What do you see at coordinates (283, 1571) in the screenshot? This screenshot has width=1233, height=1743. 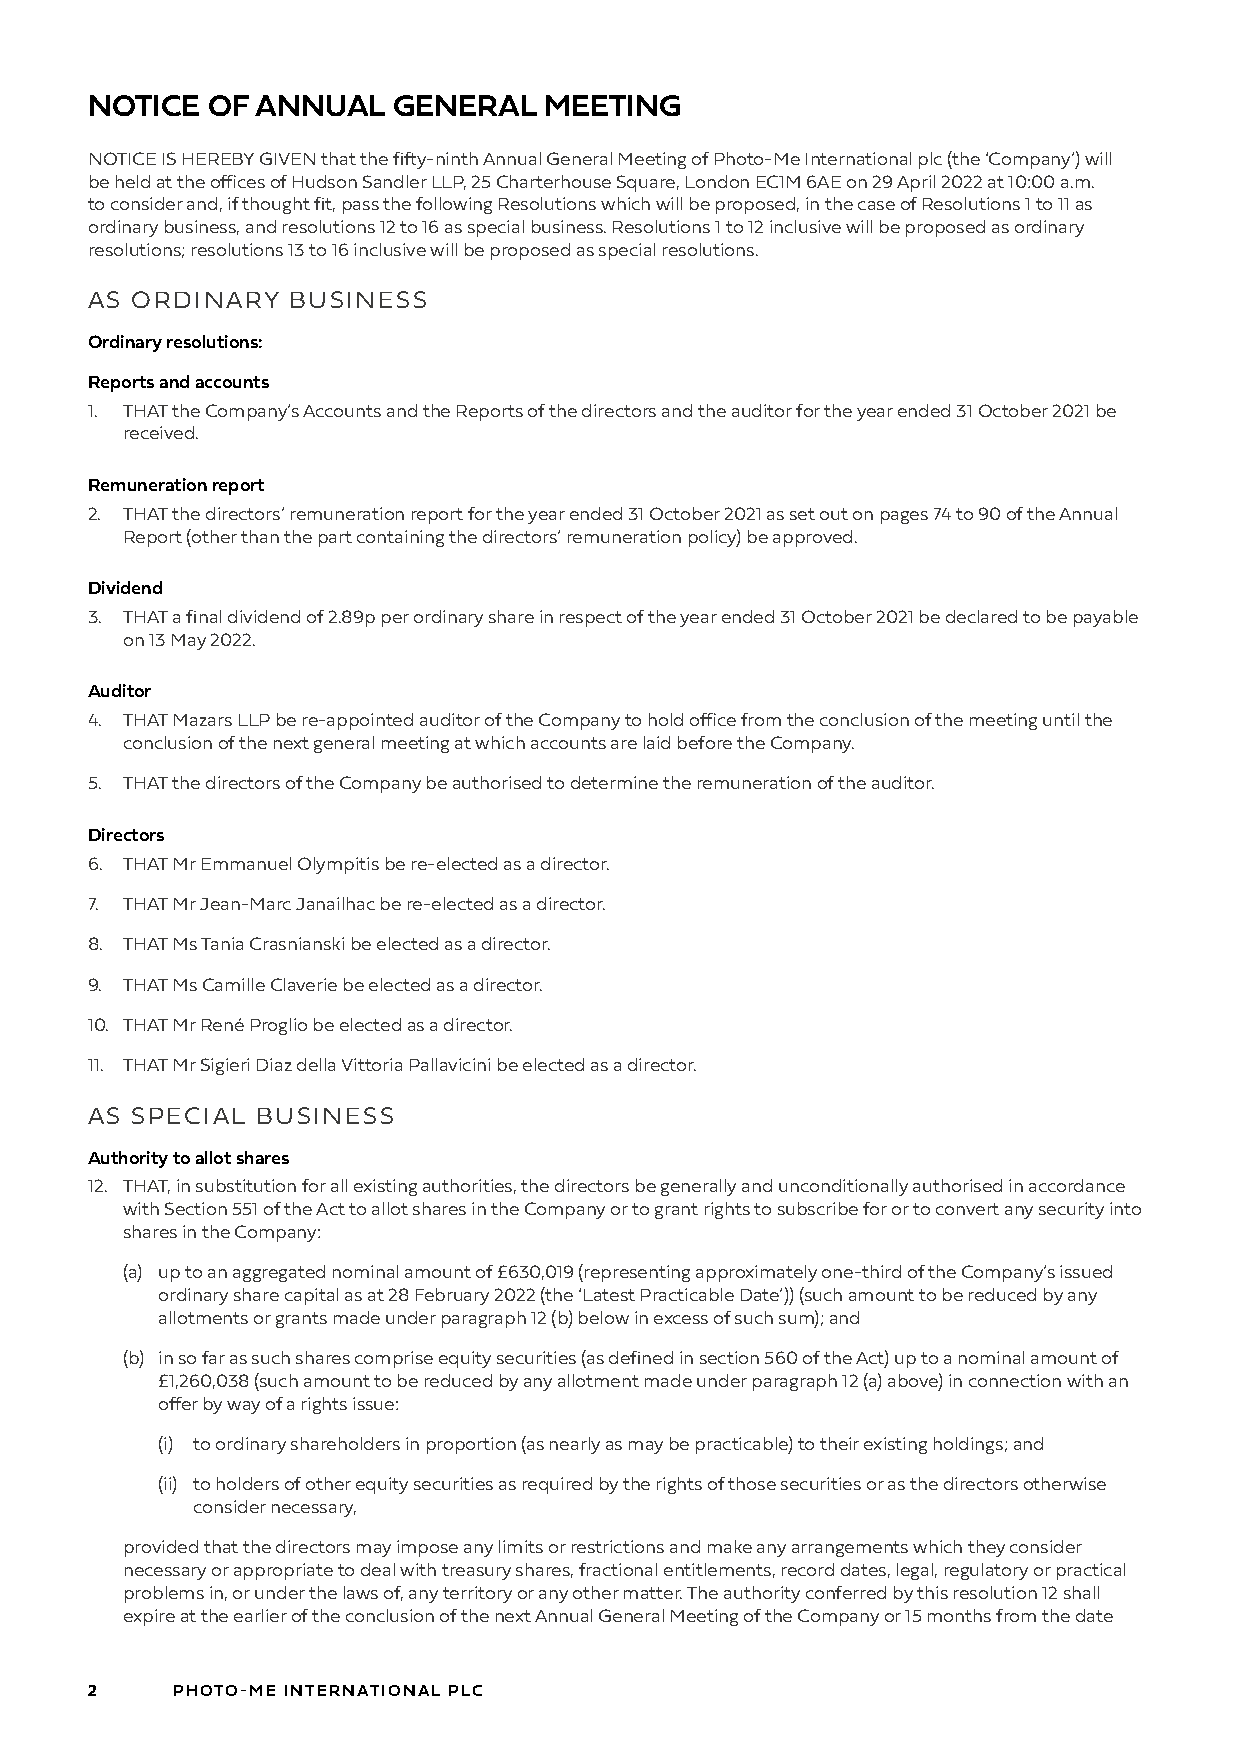 I see `appropriate` at bounding box center [283, 1571].
